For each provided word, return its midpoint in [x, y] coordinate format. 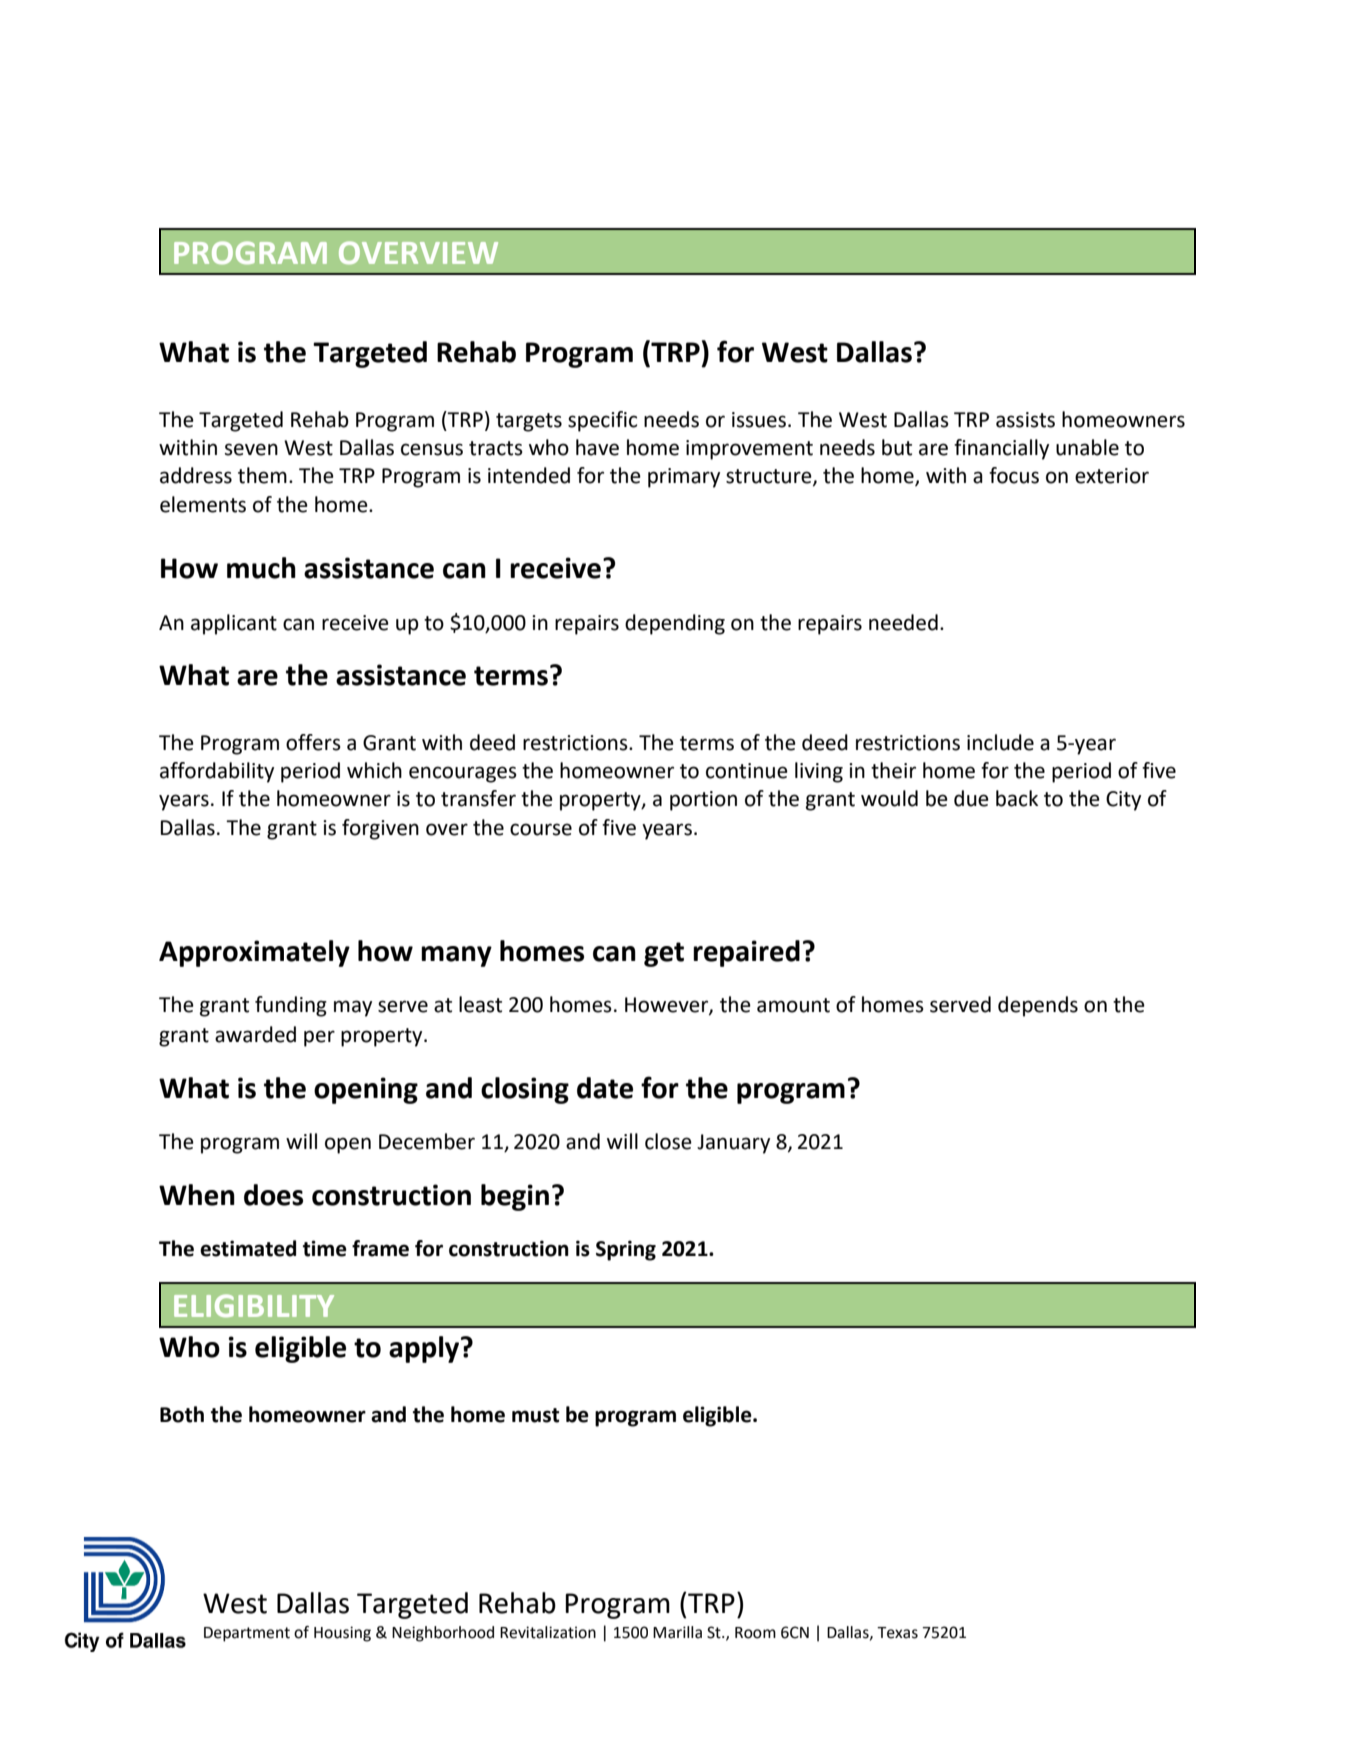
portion [703, 801]
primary [684, 478]
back [1017, 798]
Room [755, 1633]
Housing [342, 1634]
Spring [626, 1250]
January [733, 1144]
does [273, 1195]
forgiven [380, 829]
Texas [897, 1633]
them [262, 475]
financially [1001, 449]
